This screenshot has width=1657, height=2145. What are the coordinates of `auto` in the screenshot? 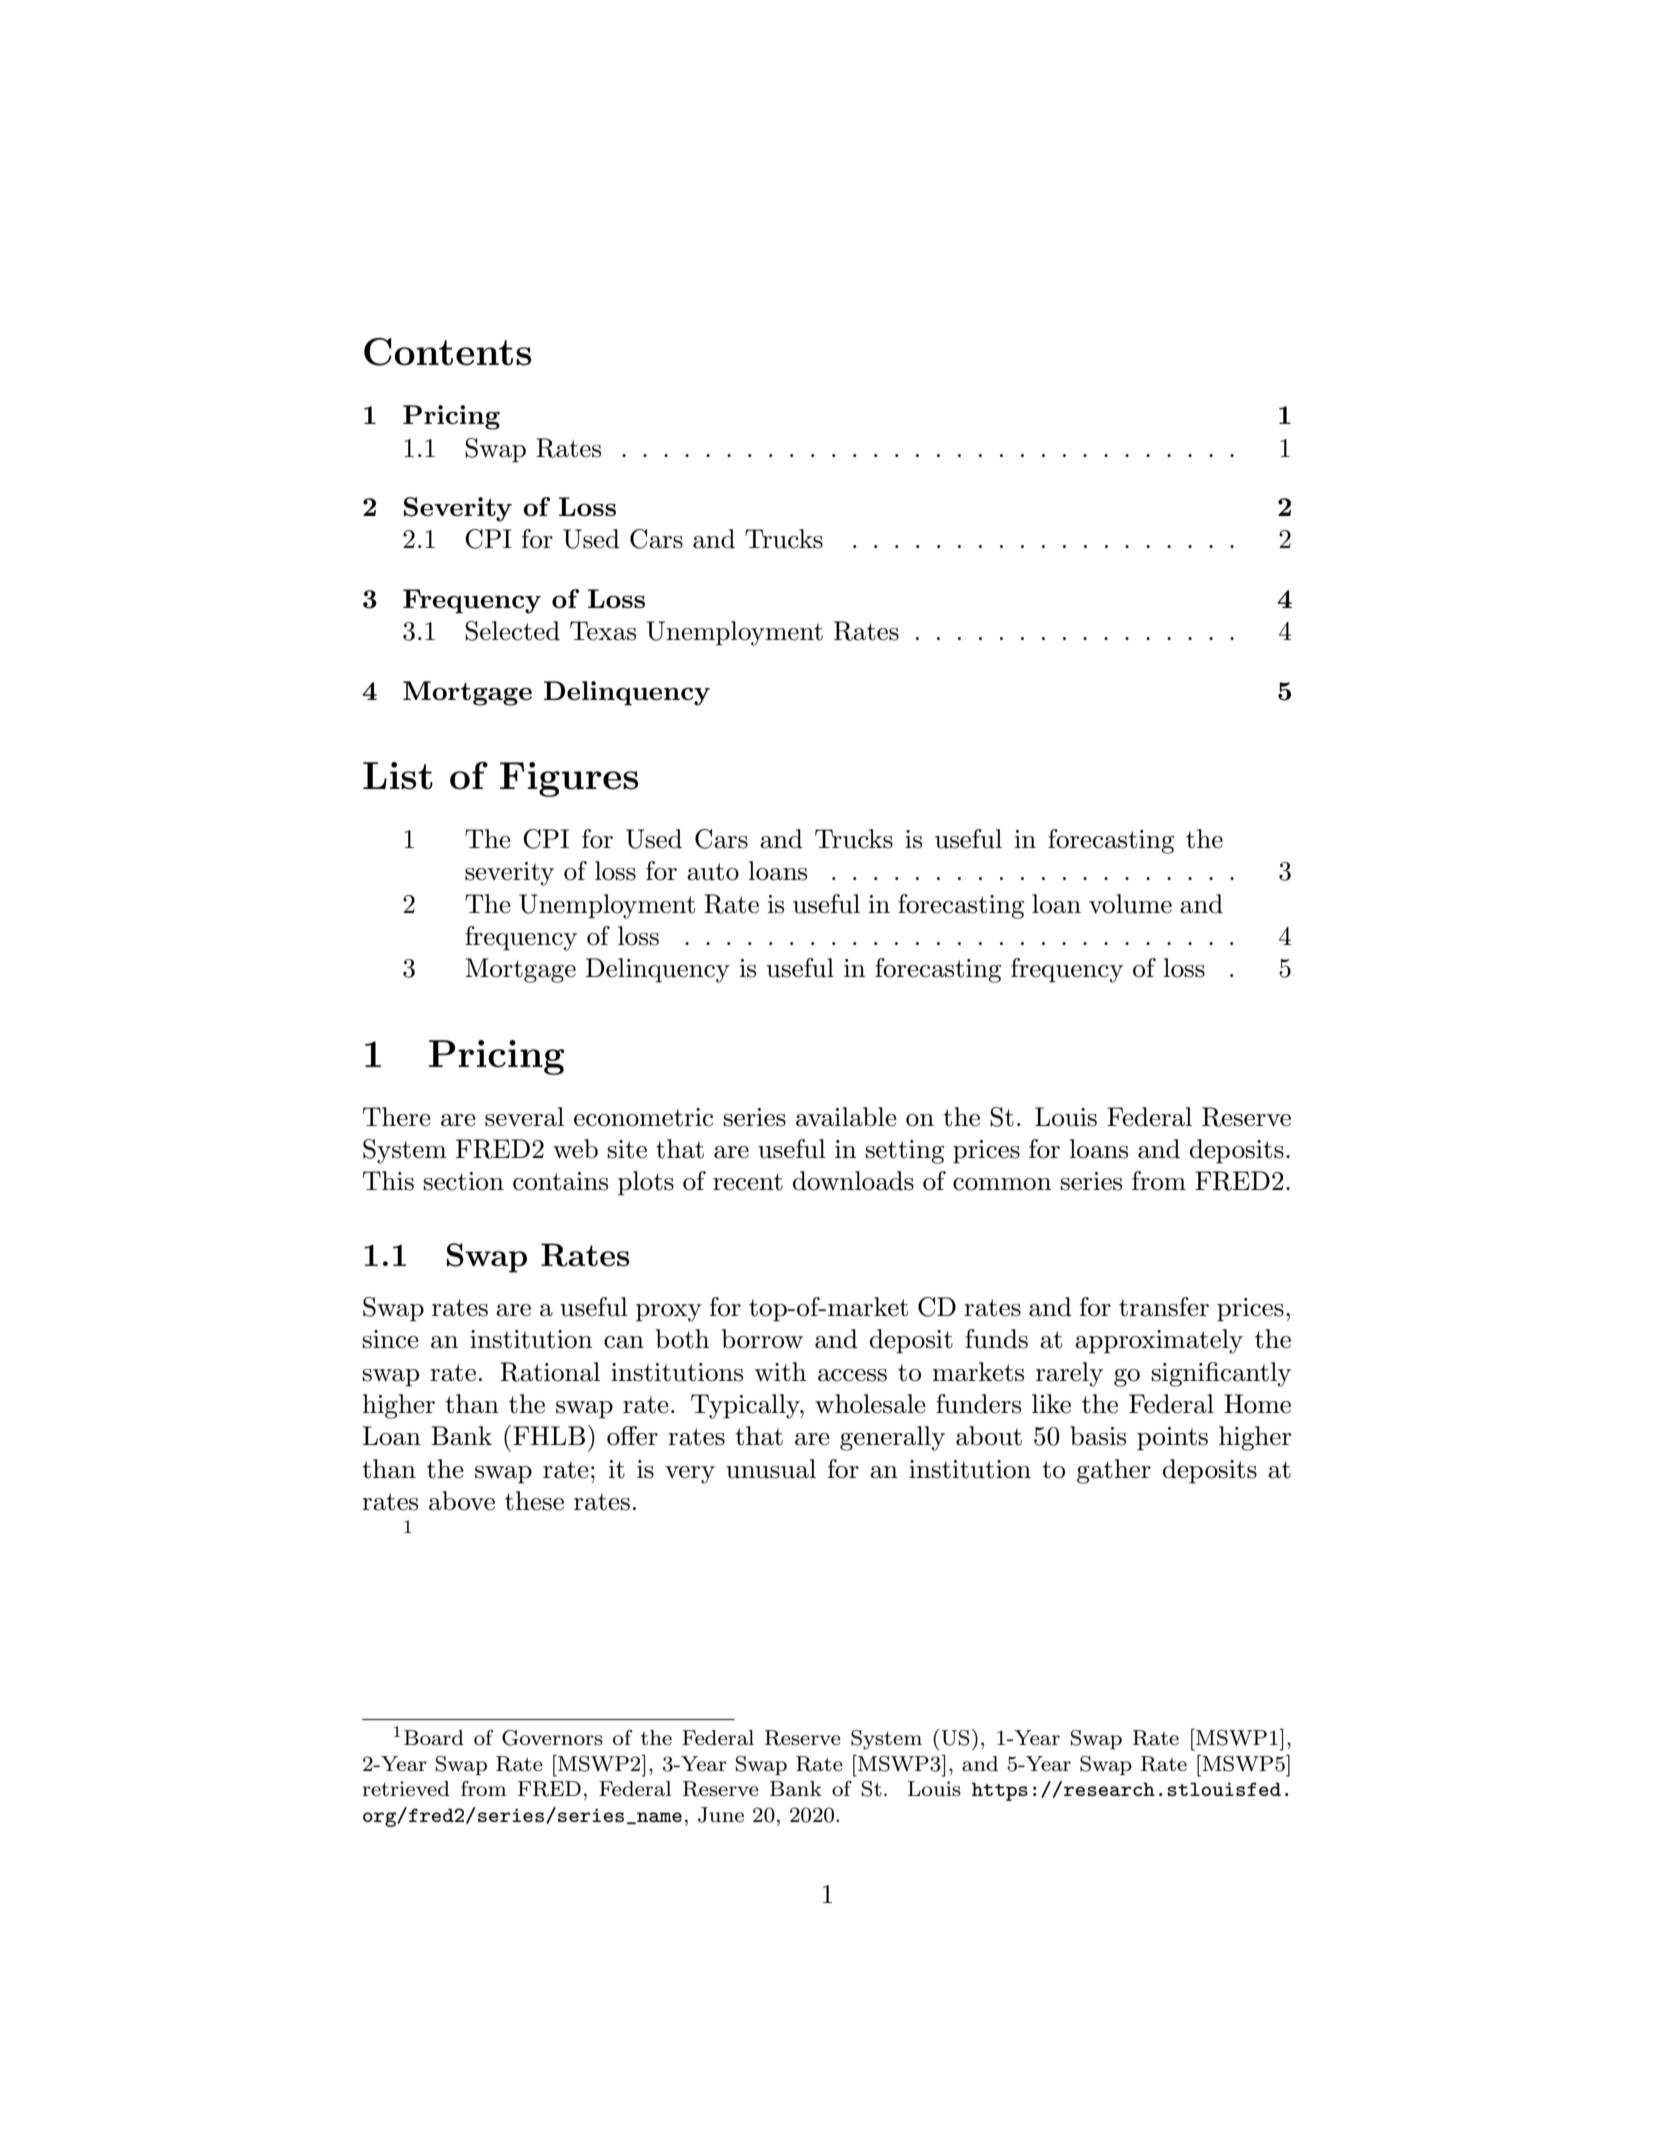 It's located at (713, 872).
